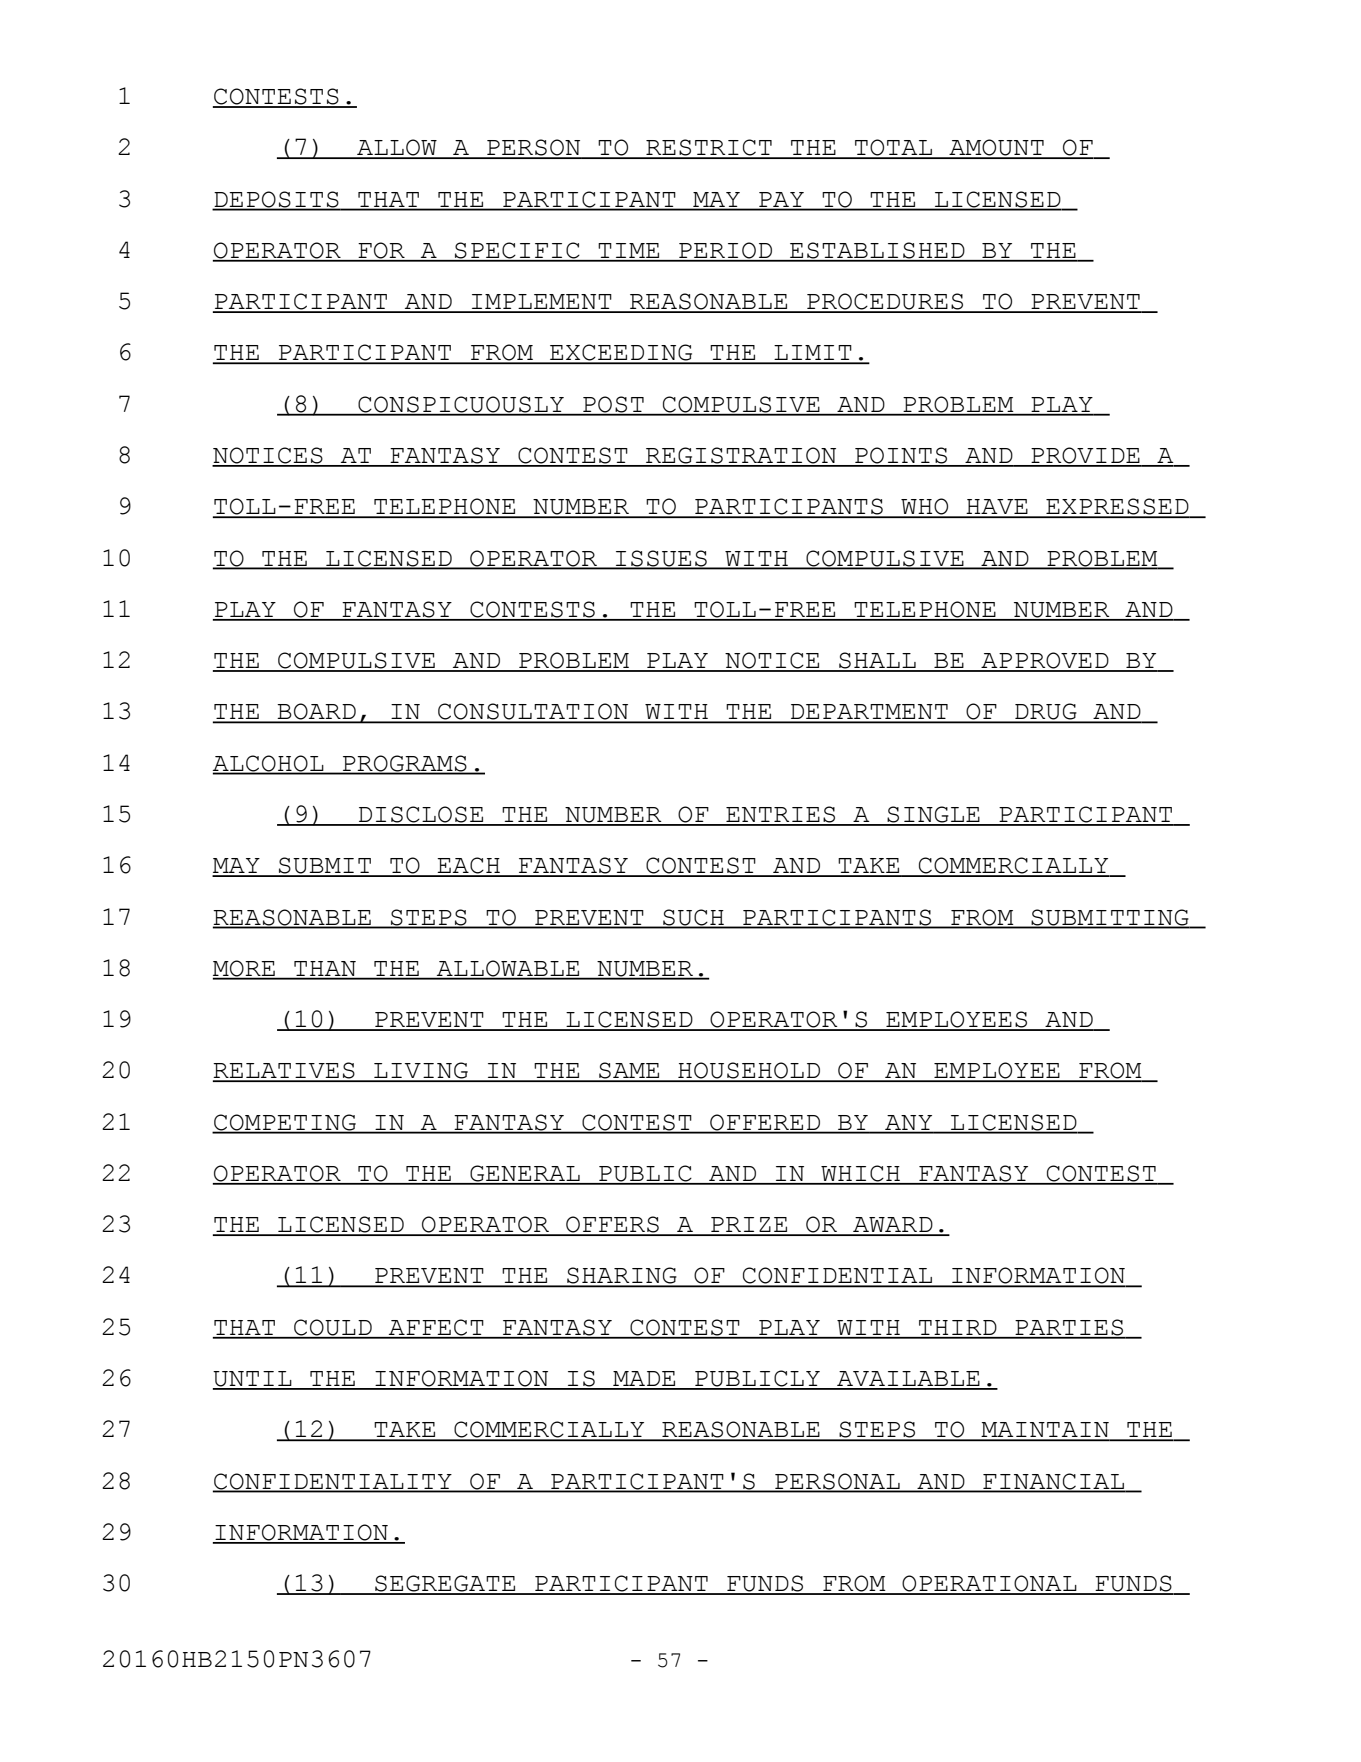 The image size is (1361, 1762). What do you see at coordinates (996, 148) in the page?
I see `AMOUNT` at bounding box center [996, 148].
